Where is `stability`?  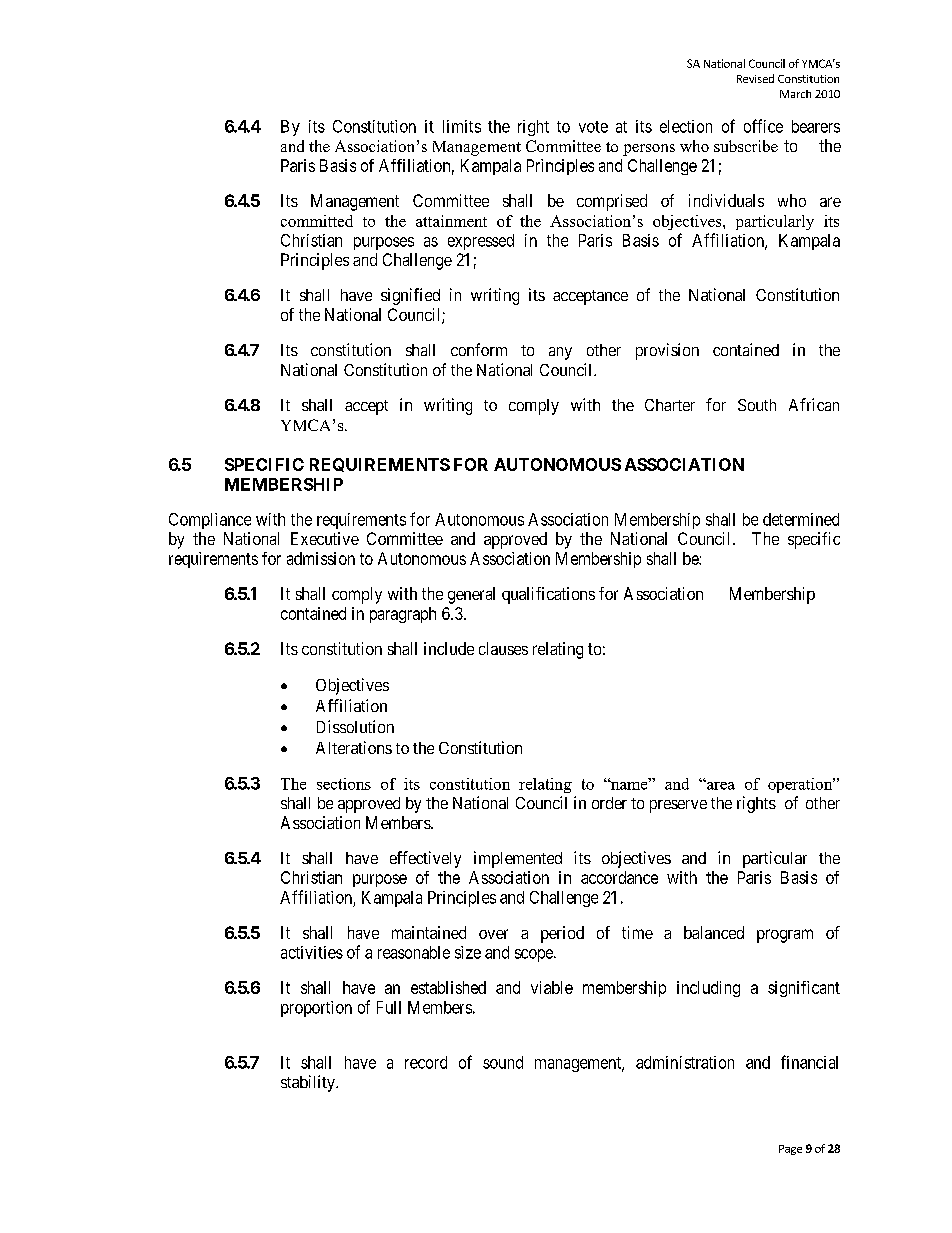
stability is located at coordinates (309, 1083).
